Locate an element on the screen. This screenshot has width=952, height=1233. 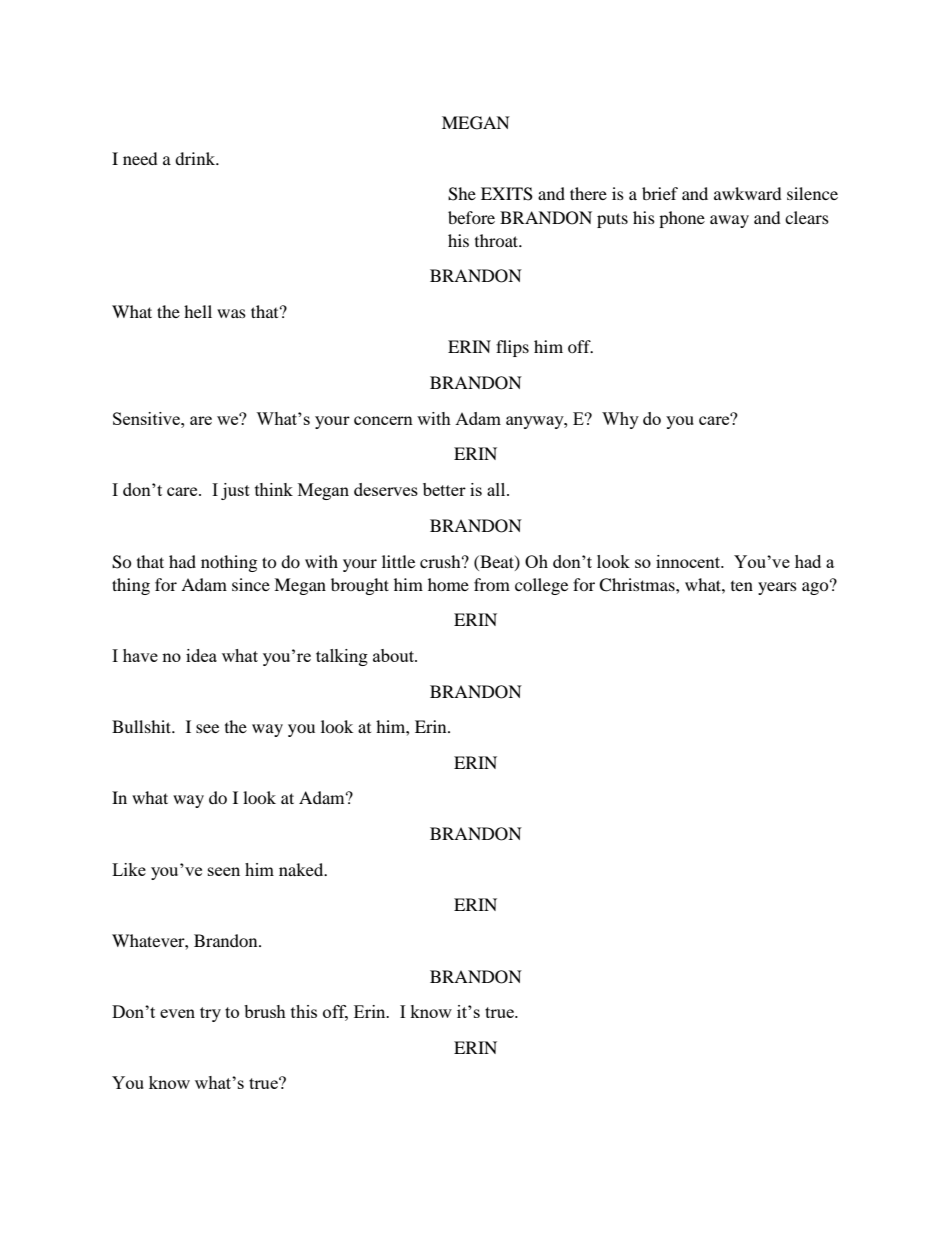
flips is located at coordinates (512, 348).
